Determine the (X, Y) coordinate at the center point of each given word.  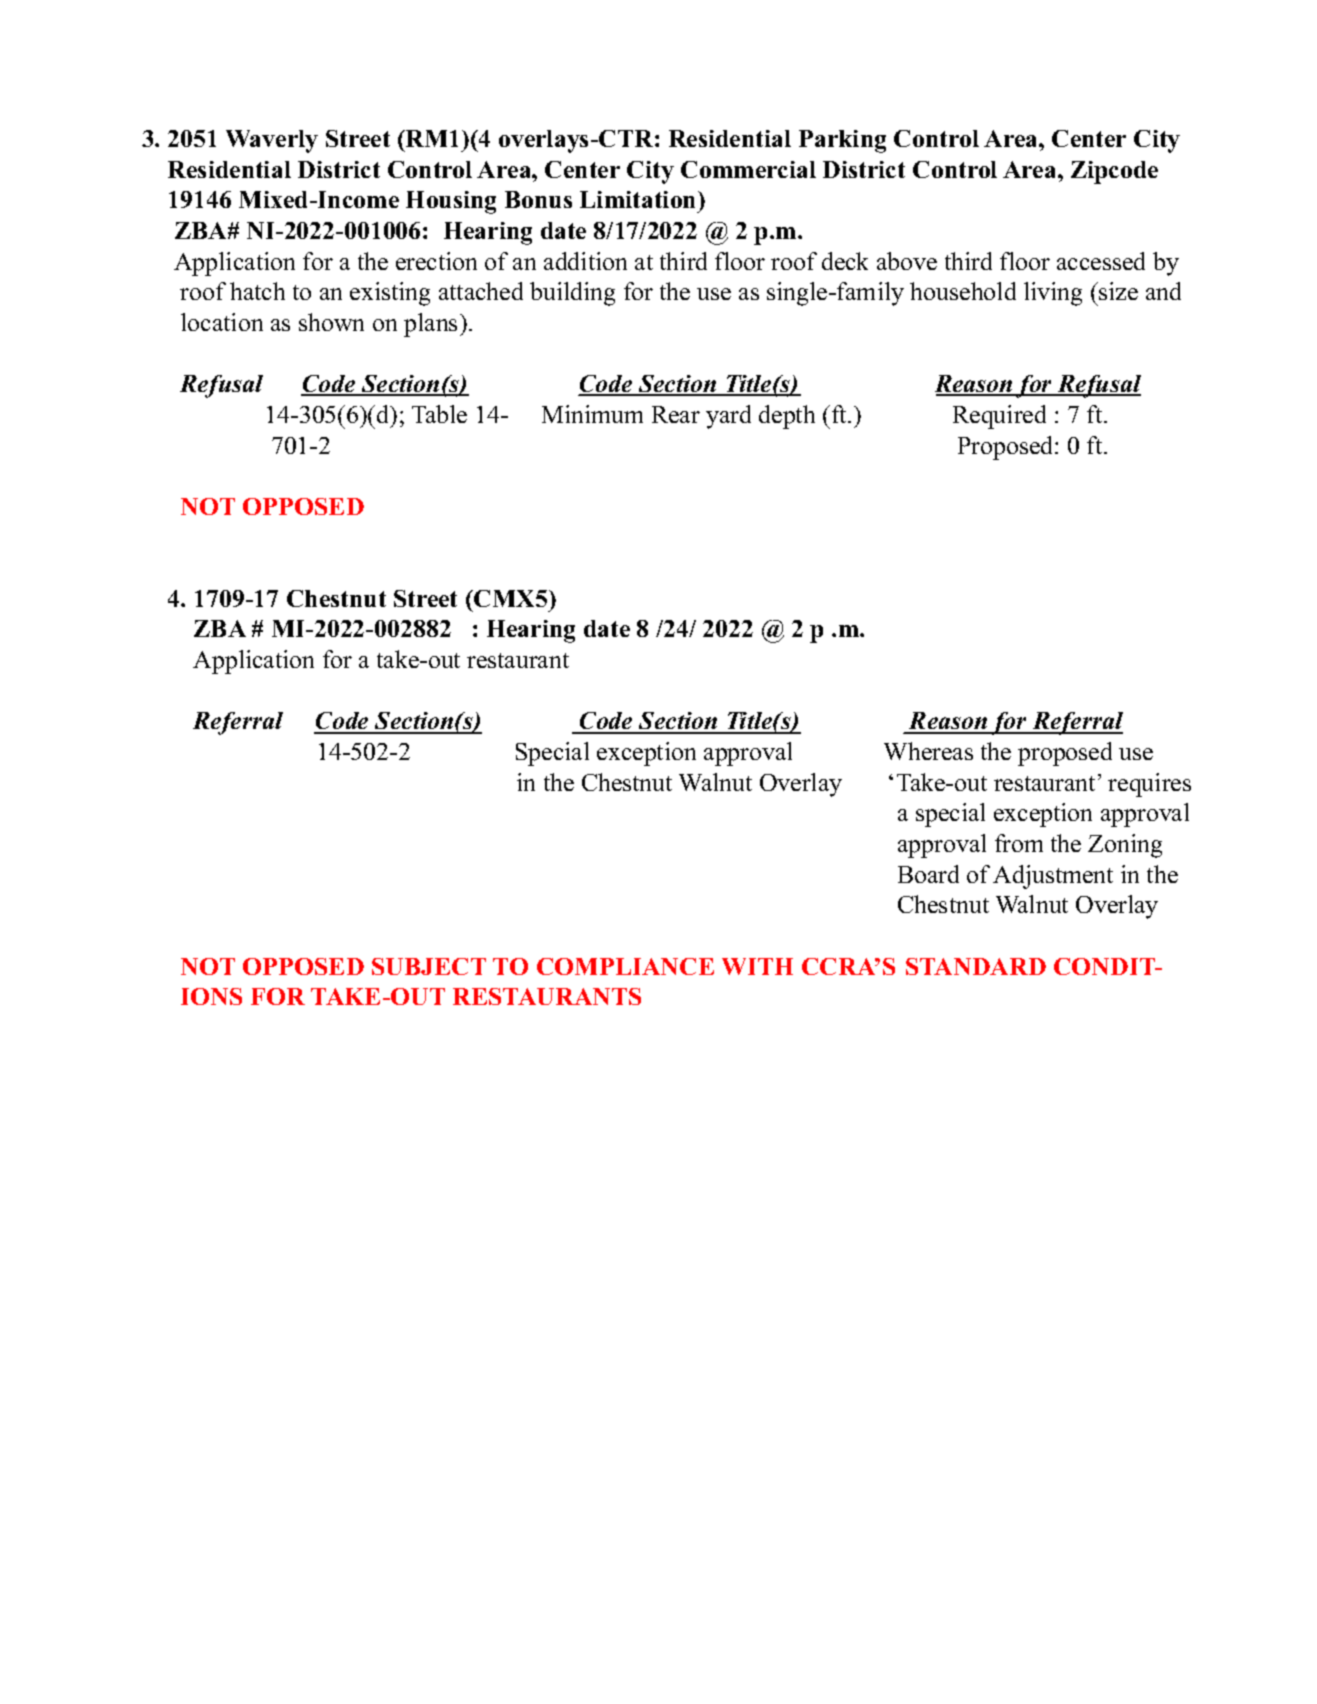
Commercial (748, 169)
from (1019, 843)
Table (439, 414)
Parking (842, 141)
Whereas (928, 751)
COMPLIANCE (625, 966)
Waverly (272, 141)
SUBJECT (429, 966)
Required (999, 417)
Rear (676, 414)
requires (1149, 785)
